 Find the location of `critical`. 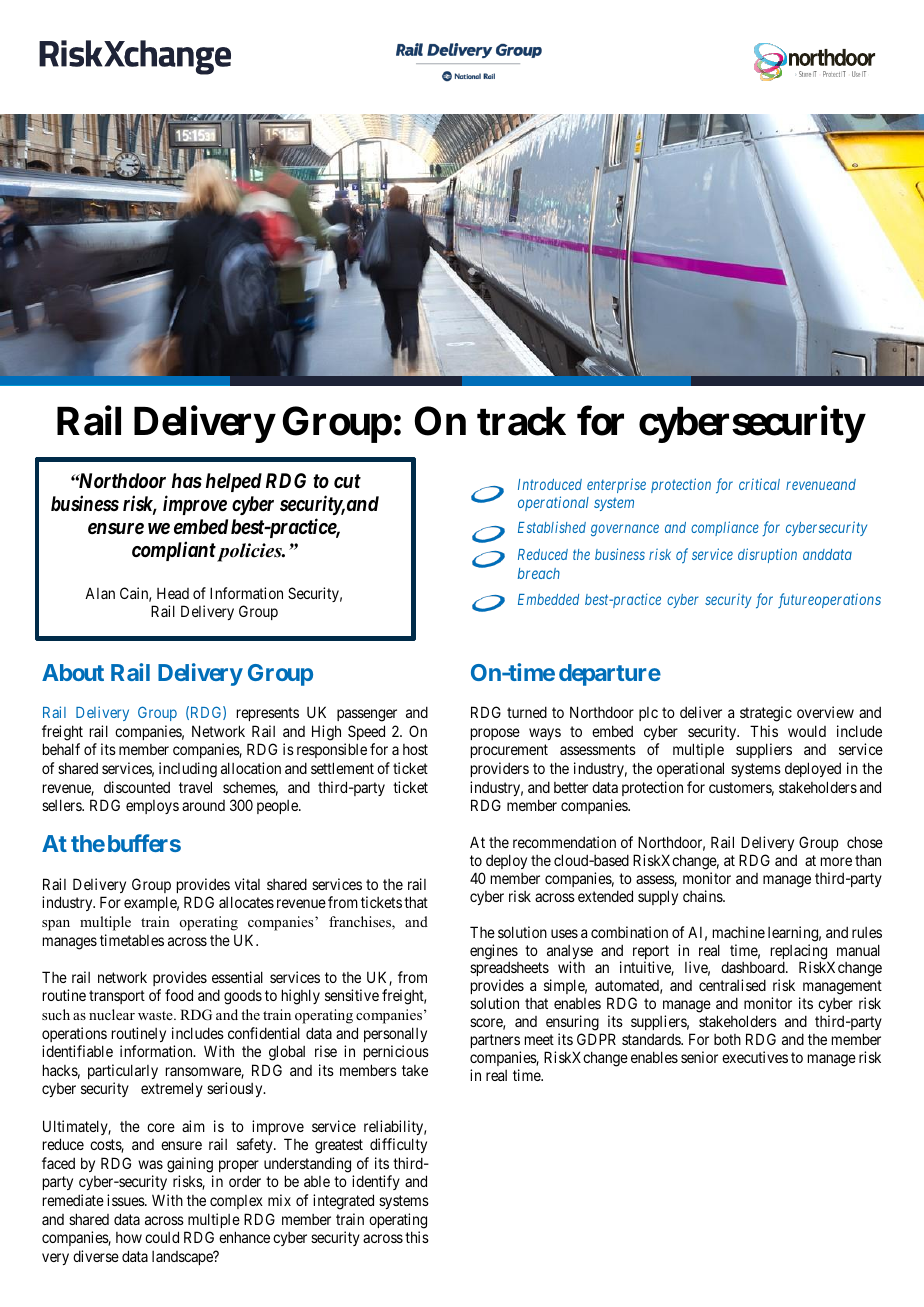

critical is located at coordinates (759, 484).
